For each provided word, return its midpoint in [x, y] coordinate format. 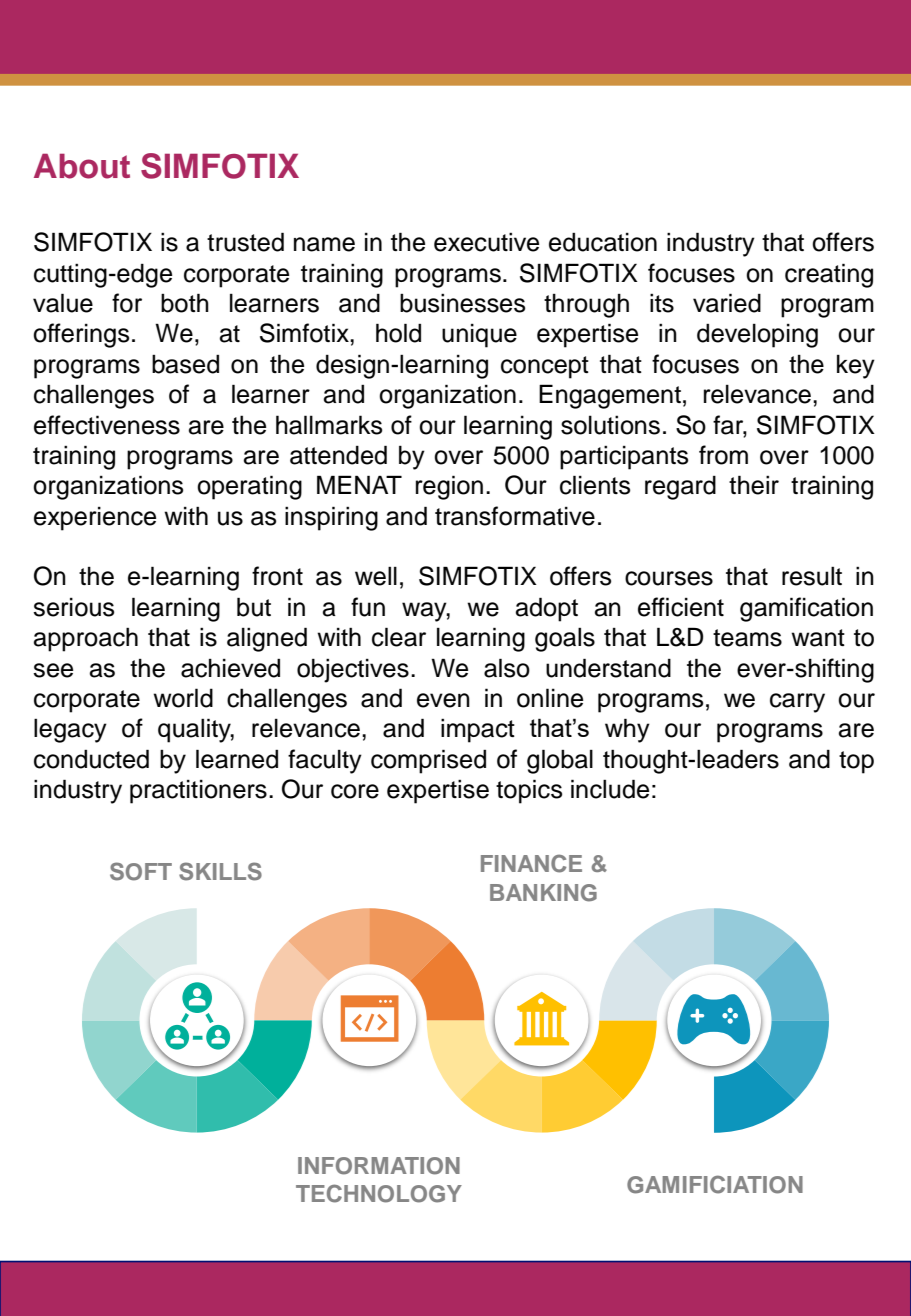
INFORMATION [379, 1166]
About [82, 166]
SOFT [141, 871]
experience [95, 519]
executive [486, 242]
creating [829, 275]
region [449, 487]
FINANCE [531, 863]
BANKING [543, 893]
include [610, 789]
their [754, 485]
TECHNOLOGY [379, 1193]
